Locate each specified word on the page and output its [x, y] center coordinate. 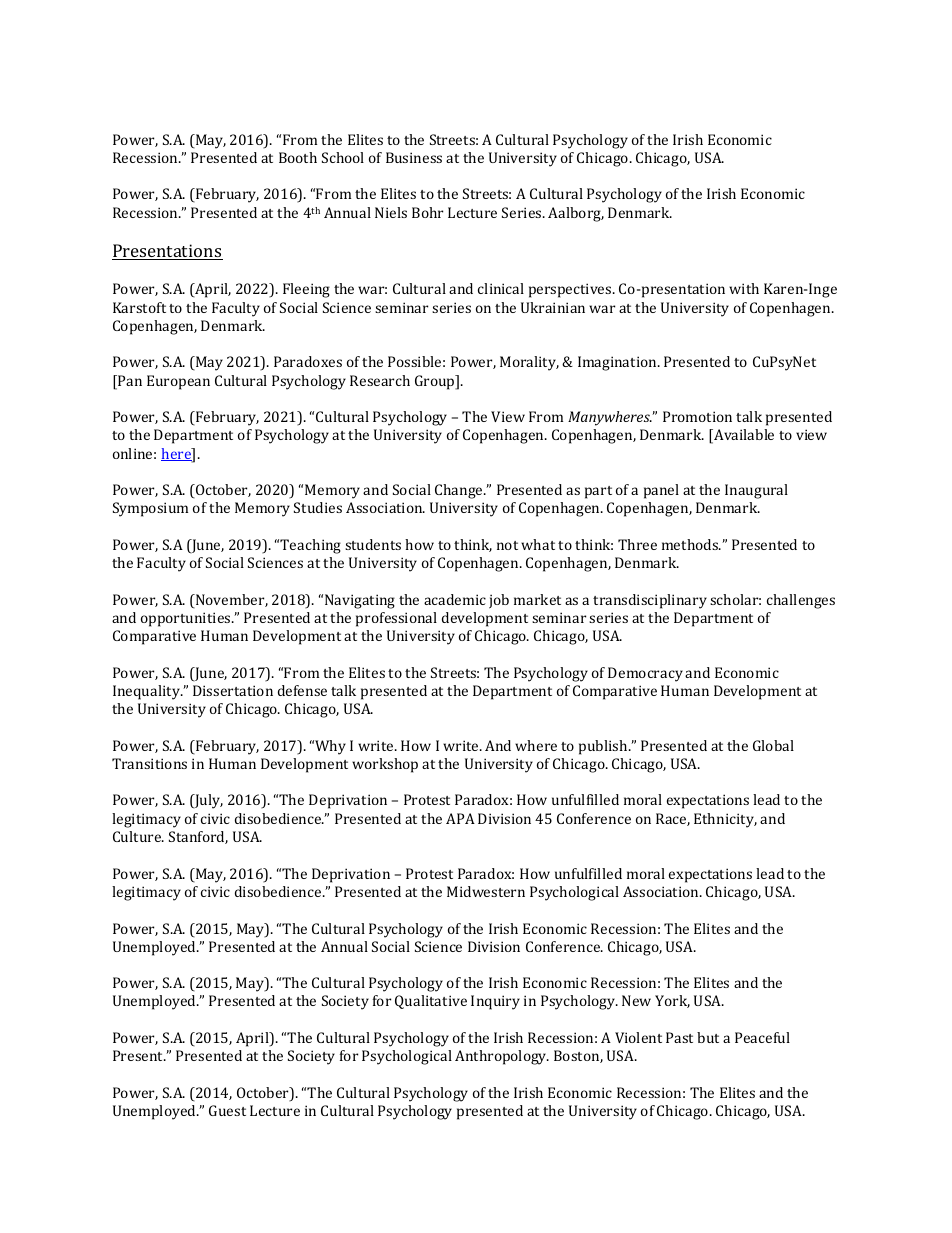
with [744, 288]
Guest [227, 1110]
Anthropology [502, 1057]
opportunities [187, 619]
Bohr [427, 212]
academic [455, 599]
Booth [298, 157]
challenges [801, 601]
